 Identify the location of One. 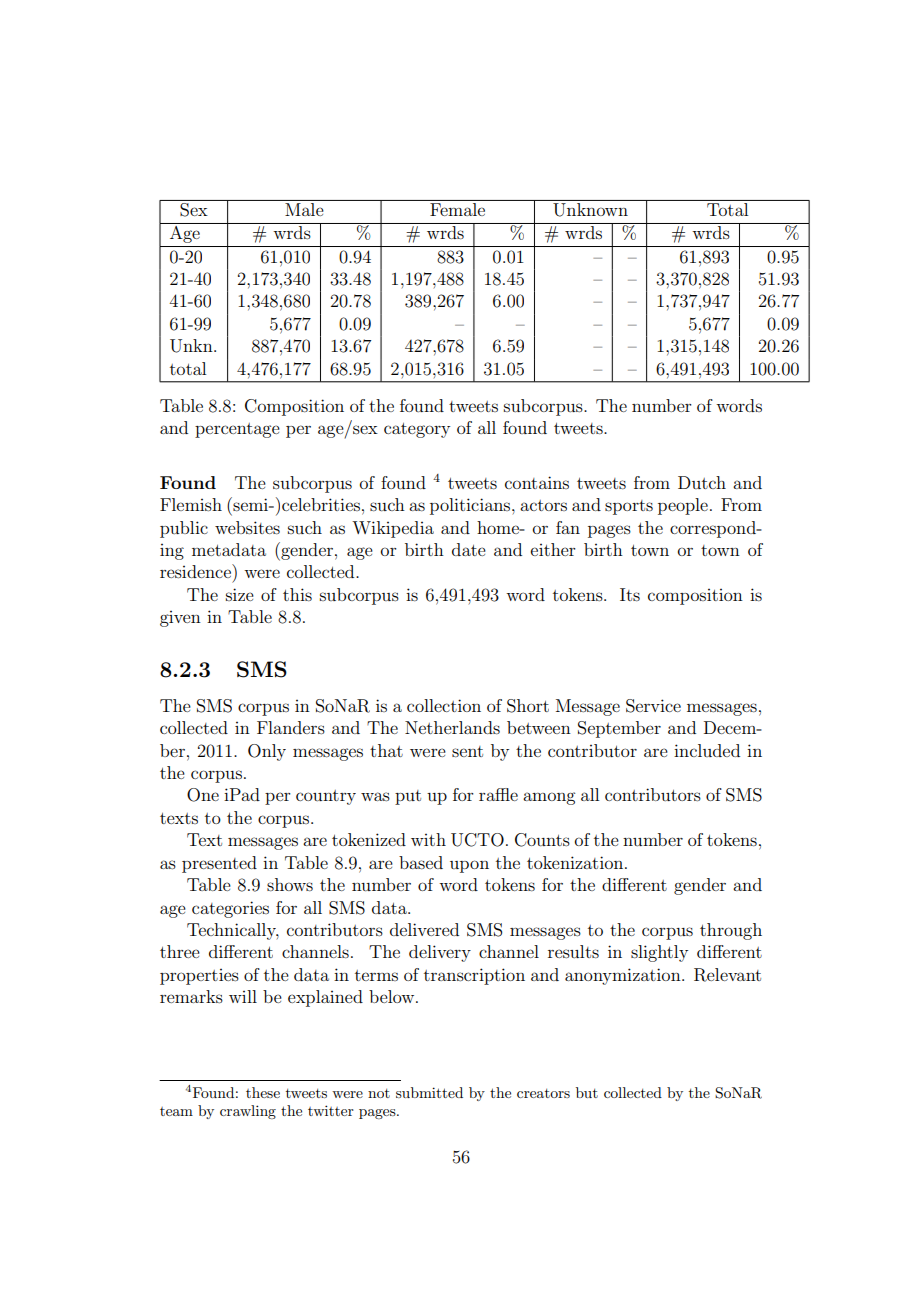
(203, 795).
